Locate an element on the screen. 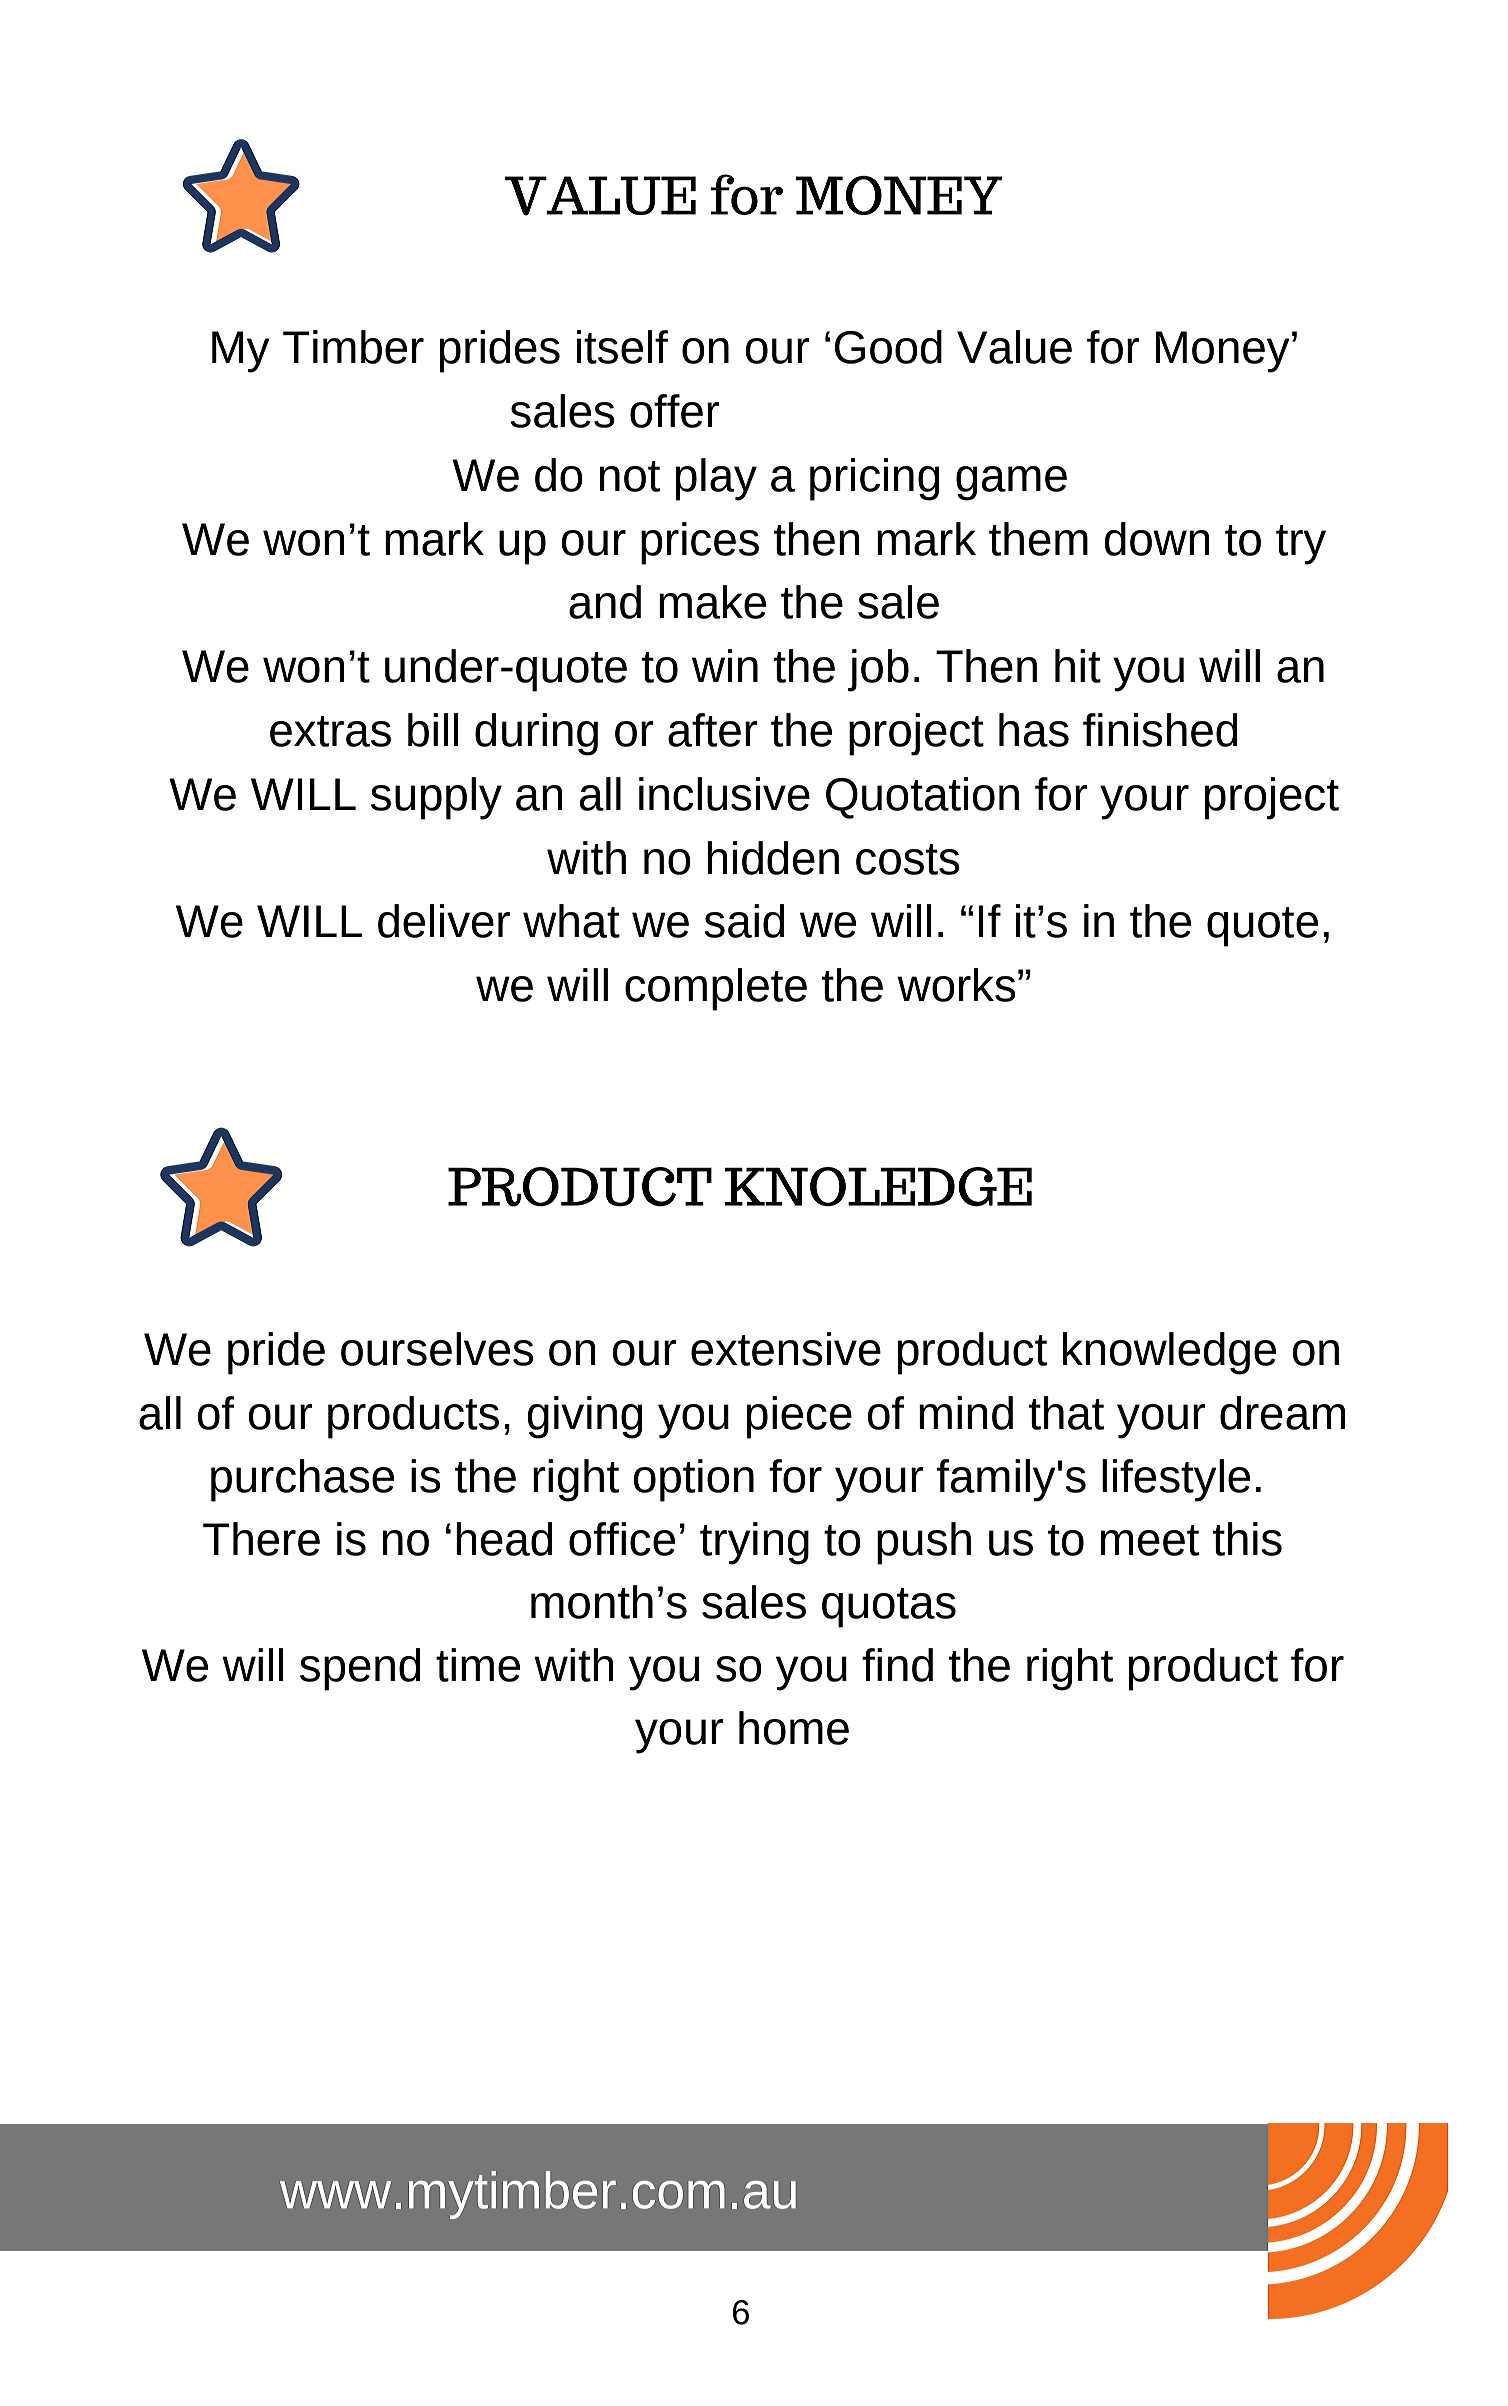 This screenshot has height=2406, width=1508. game is located at coordinates (1011, 483).
